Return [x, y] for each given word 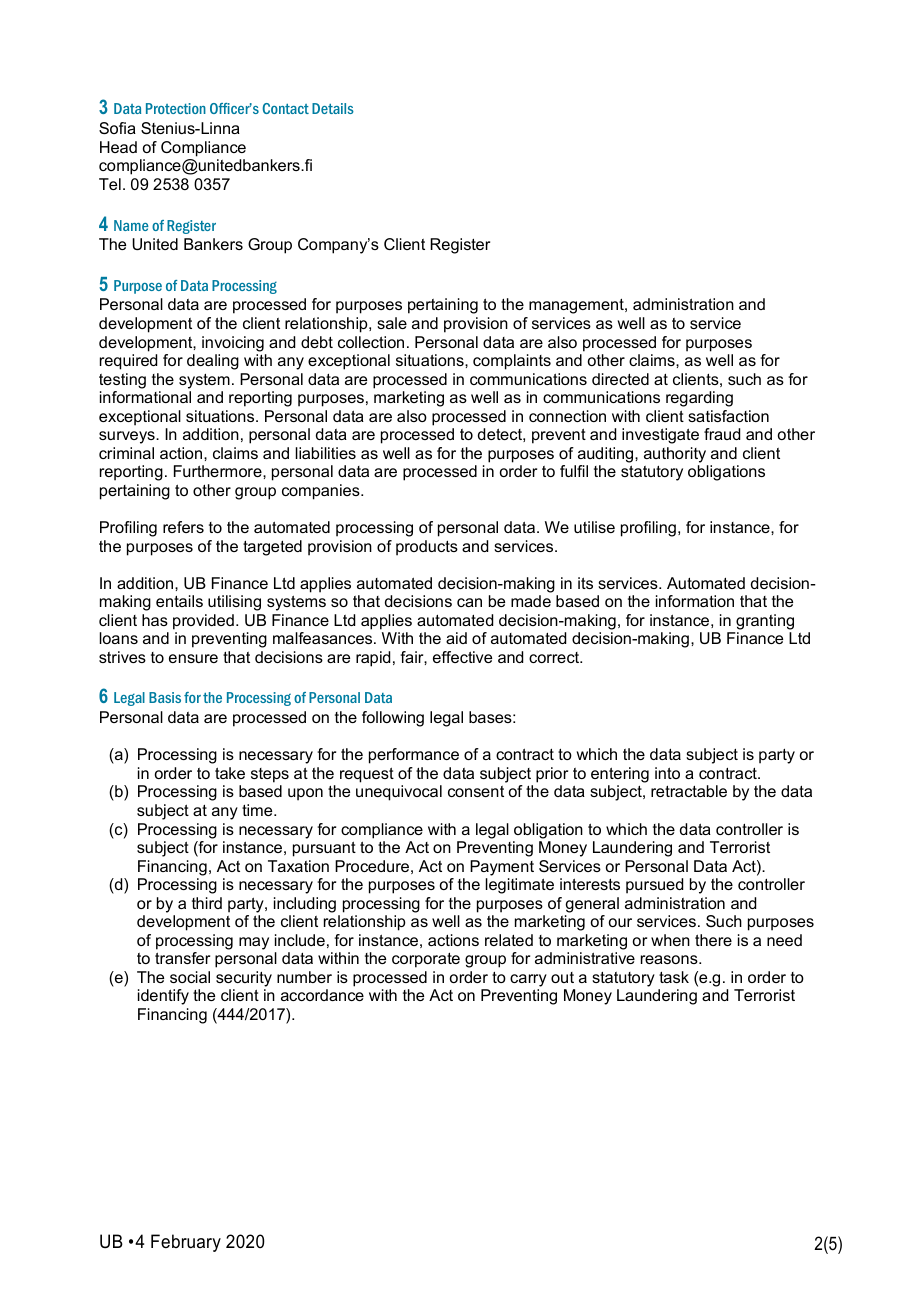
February [186, 1243]
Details [333, 108]
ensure [193, 658]
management [577, 306]
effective [462, 657]
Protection [176, 108]
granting [765, 622]
